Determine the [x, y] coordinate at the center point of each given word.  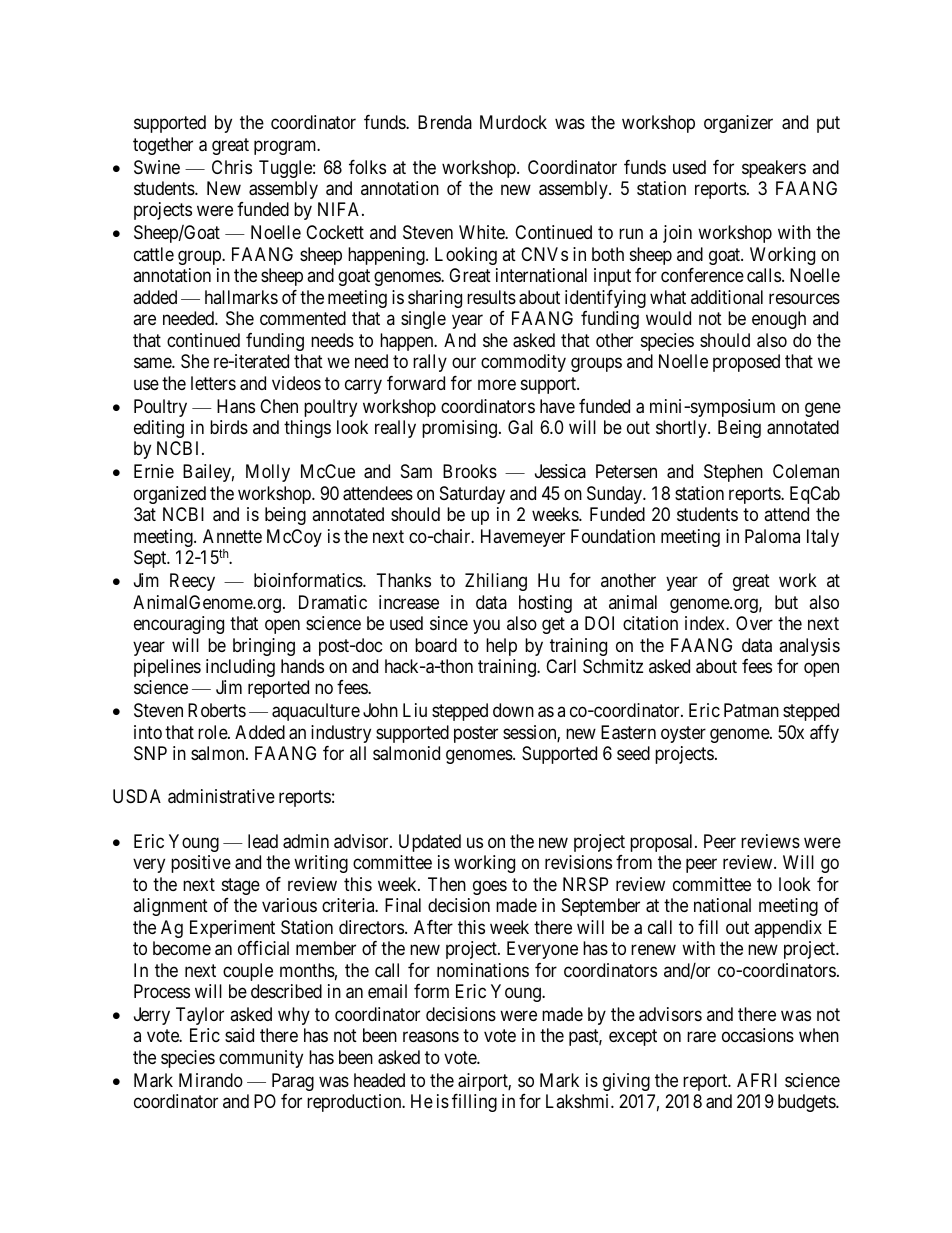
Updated [430, 843]
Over [754, 623]
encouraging [179, 625]
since [449, 623]
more [497, 384]
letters [213, 383]
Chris [232, 167]
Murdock [513, 122]
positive [201, 864]
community [261, 1059]
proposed [746, 363]
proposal [663, 843]
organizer [738, 124]
